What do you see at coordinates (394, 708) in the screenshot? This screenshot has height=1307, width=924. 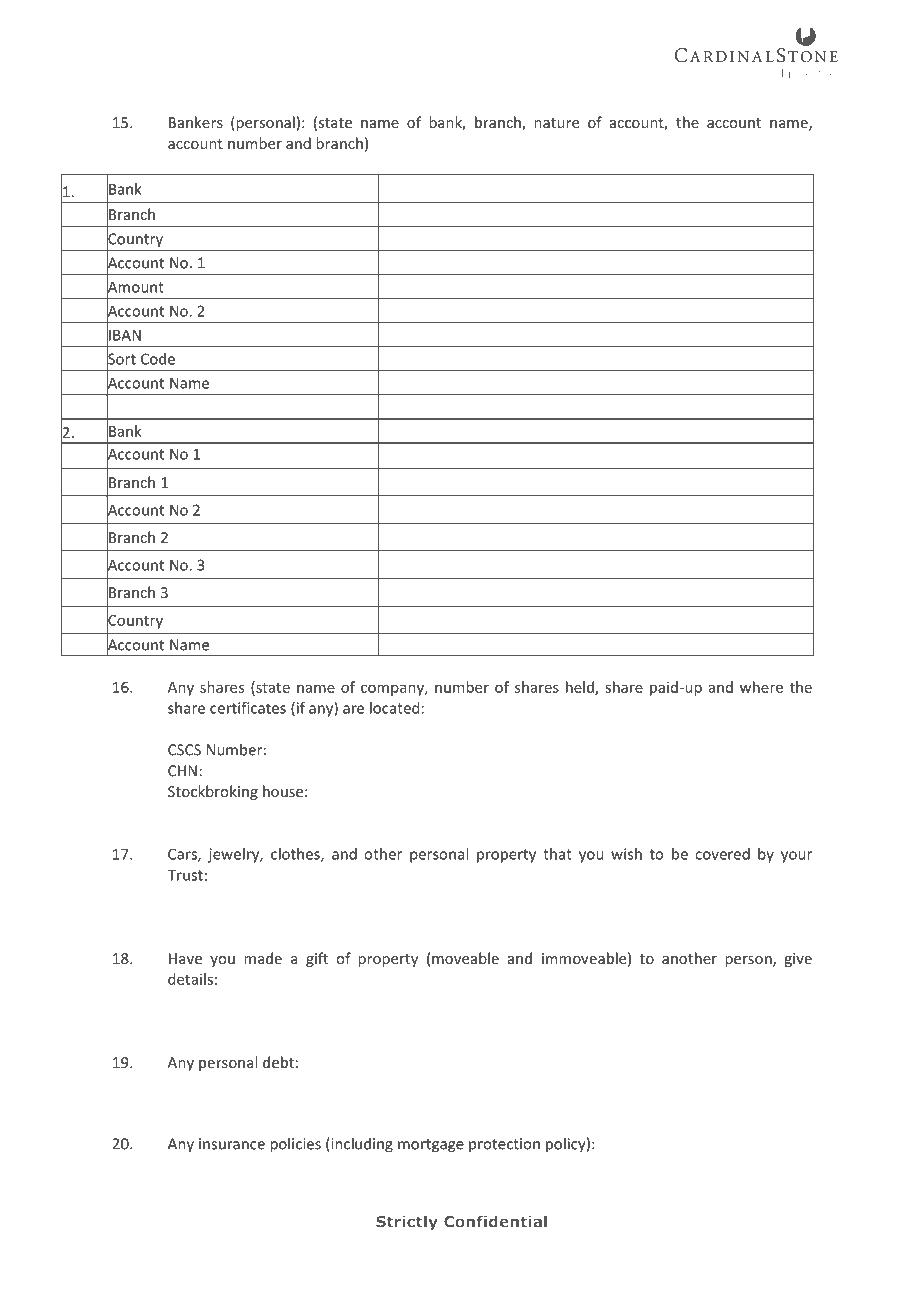 I see `located` at bounding box center [394, 708].
